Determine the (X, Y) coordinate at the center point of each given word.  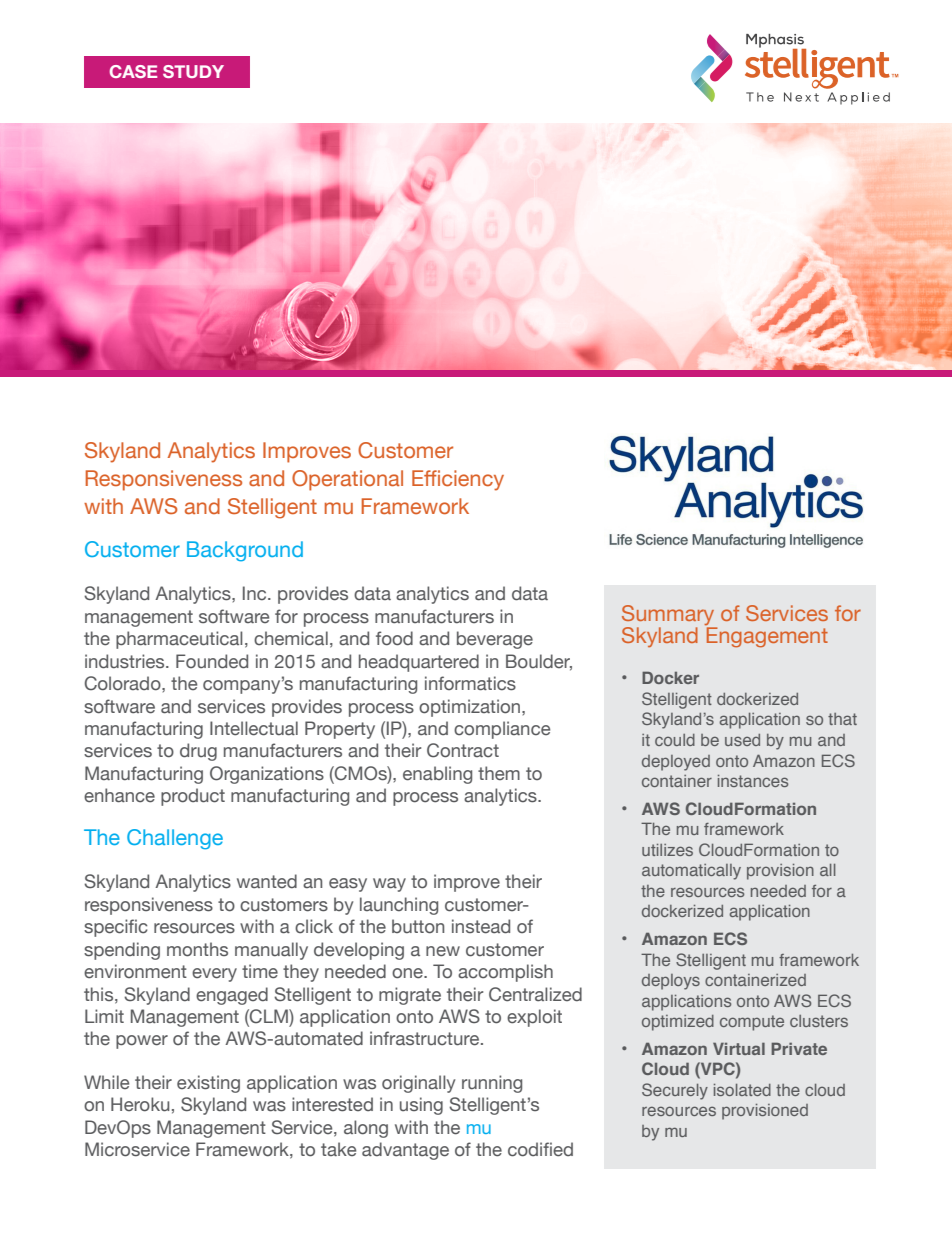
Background (245, 551)
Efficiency (458, 480)
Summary (669, 616)
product (193, 797)
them (499, 773)
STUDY (193, 71)
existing (208, 1084)
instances (753, 781)
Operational (347, 480)
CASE (133, 71)
